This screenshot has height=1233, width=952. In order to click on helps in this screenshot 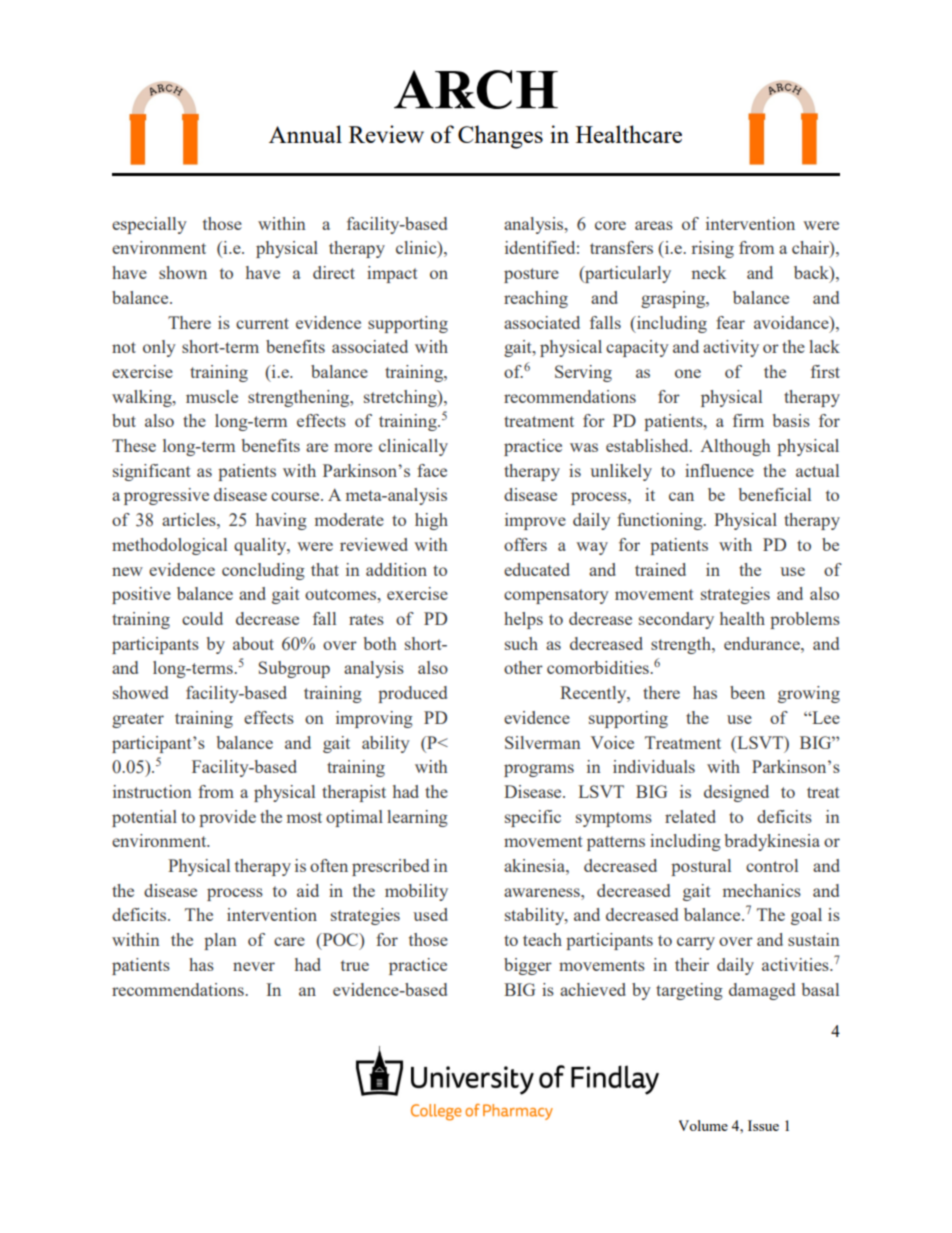, I will do `click(523, 620)`.
